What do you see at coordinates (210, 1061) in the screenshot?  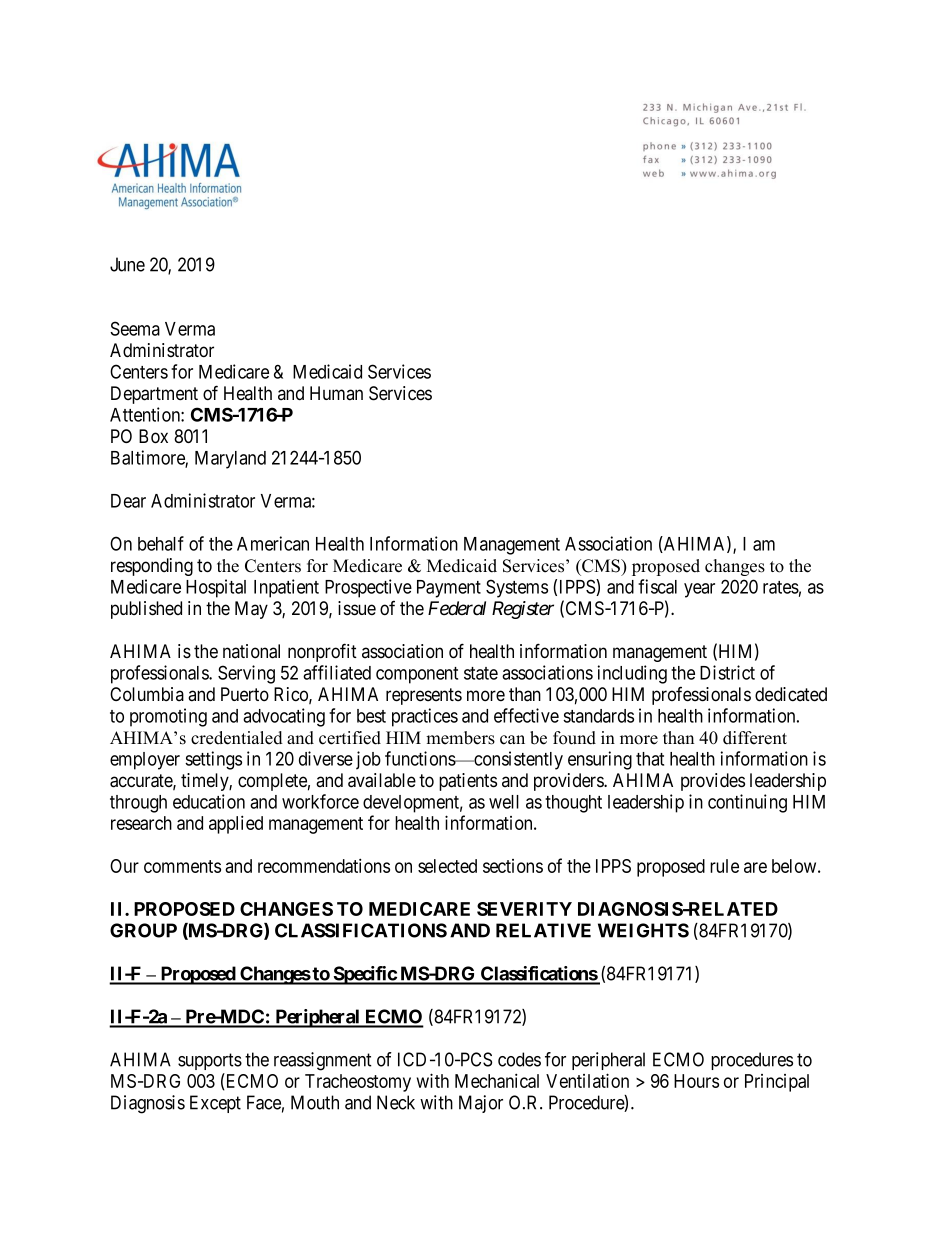 I see `supports` at bounding box center [210, 1061].
